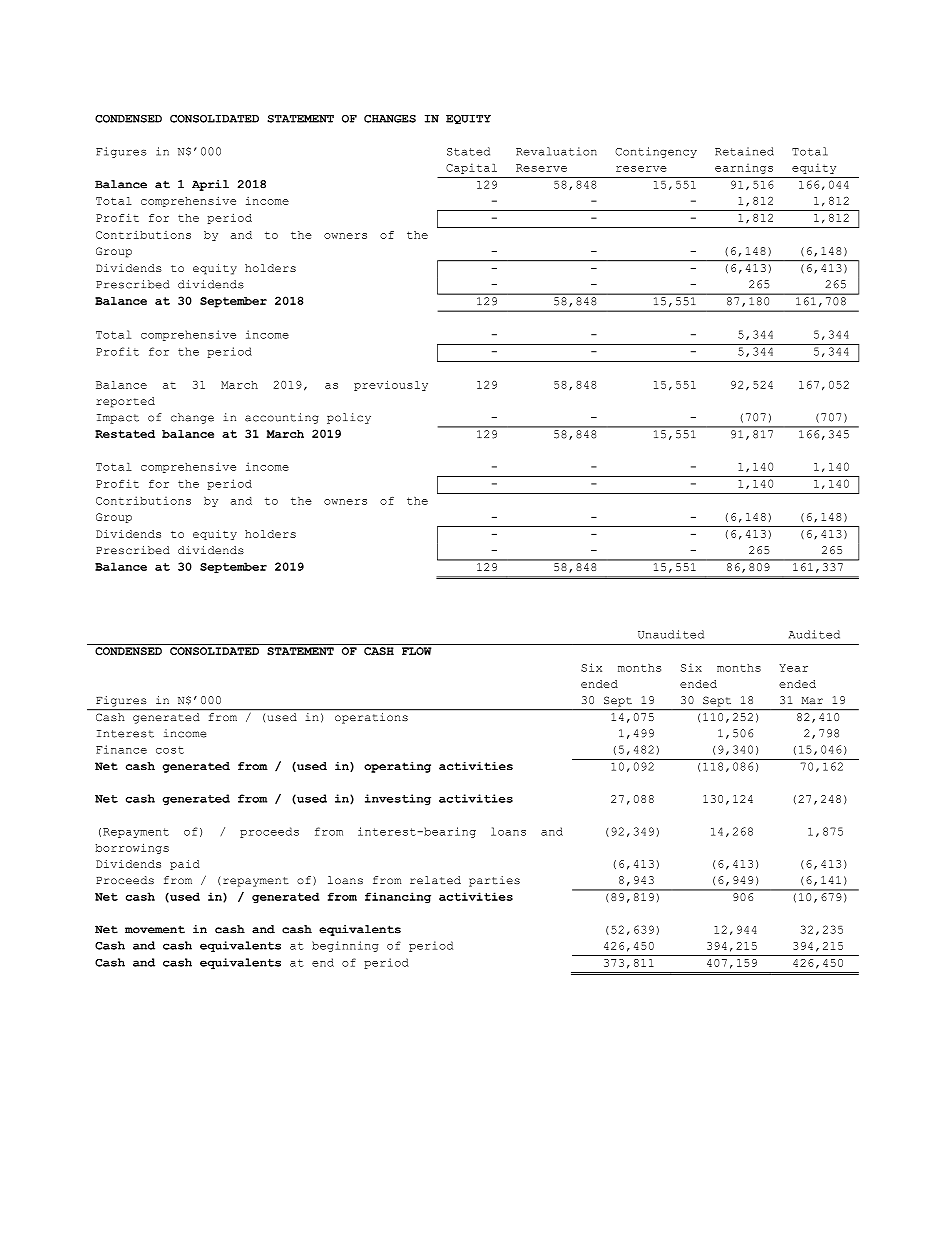 Image resolution: width=952 pixels, height=1233 pixels. What do you see at coordinates (416, 651) in the page?
I see `FLOW` at bounding box center [416, 651].
